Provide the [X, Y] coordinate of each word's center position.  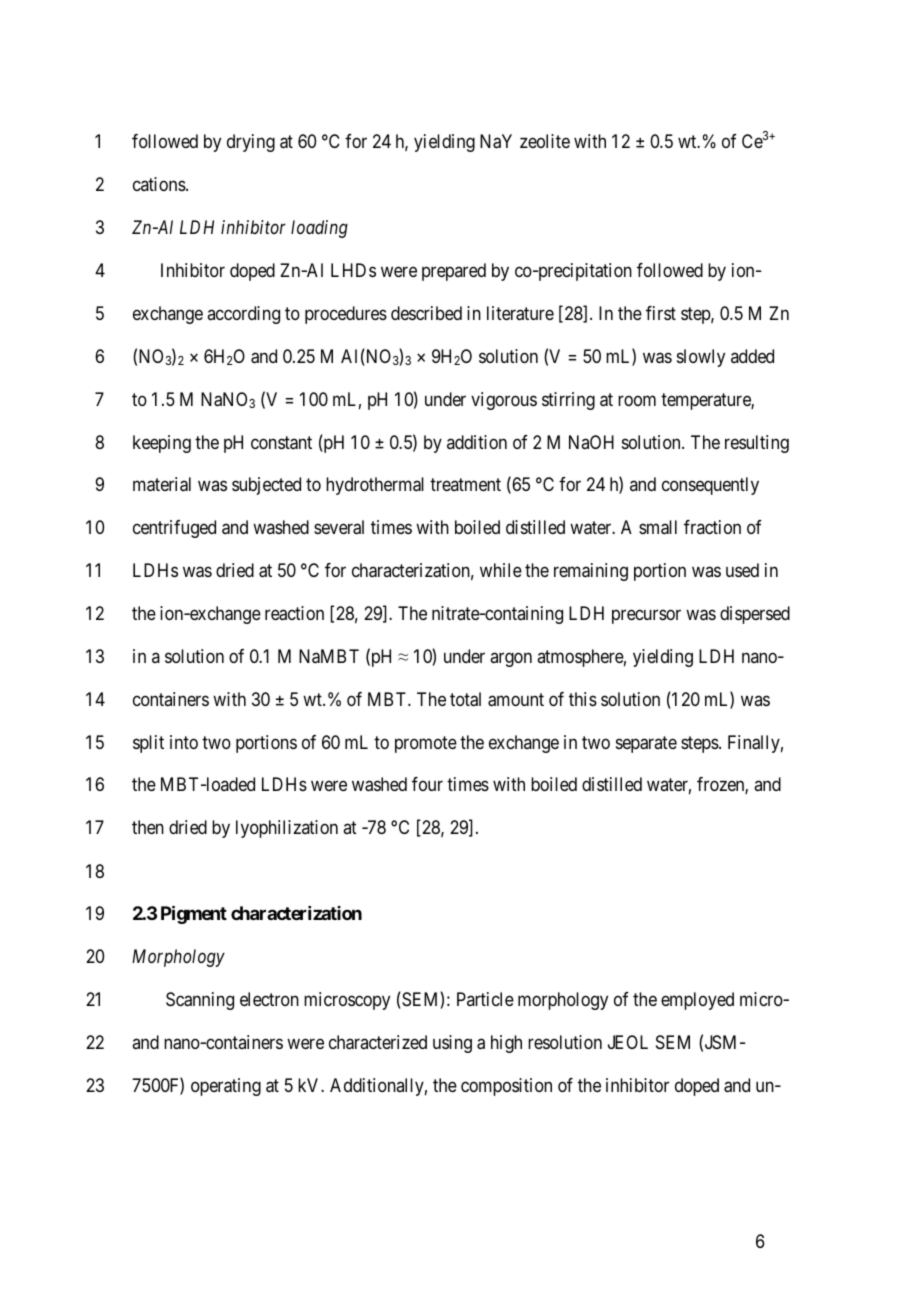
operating [226, 1087]
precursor [646, 617]
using [452, 1044]
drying [251, 143]
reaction [294, 613]
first [661, 313]
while [501, 570]
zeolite [545, 141]
